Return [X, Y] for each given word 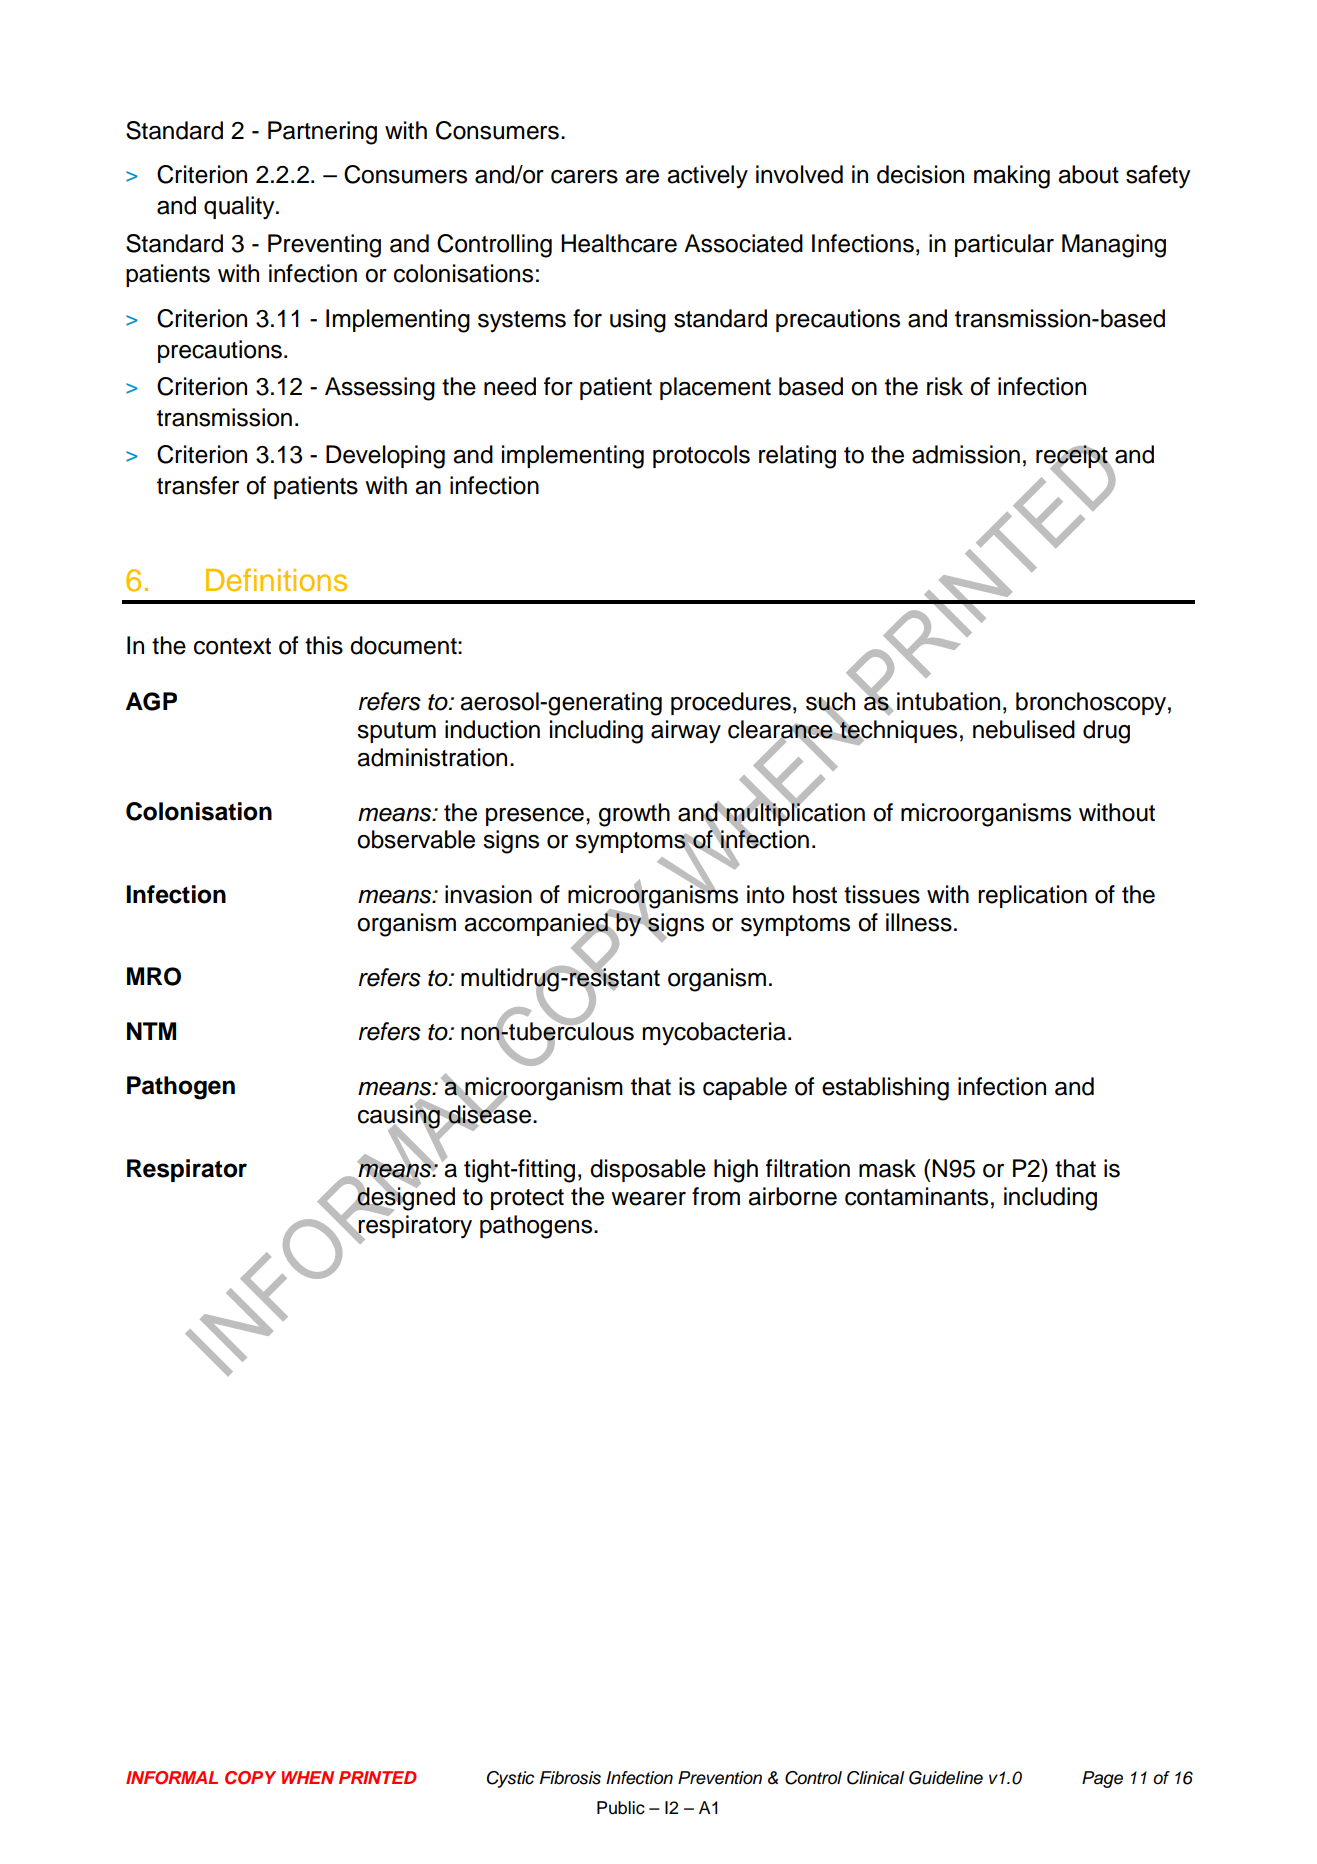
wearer [648, 1199]
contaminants [916, 1196]
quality [240, 208]
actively [707, 177]
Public [621, 1808]
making [1012, 177]
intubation [948, 701]
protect [527, 1199]
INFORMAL [172, 1778]
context [232, 646]
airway [686, 732]
